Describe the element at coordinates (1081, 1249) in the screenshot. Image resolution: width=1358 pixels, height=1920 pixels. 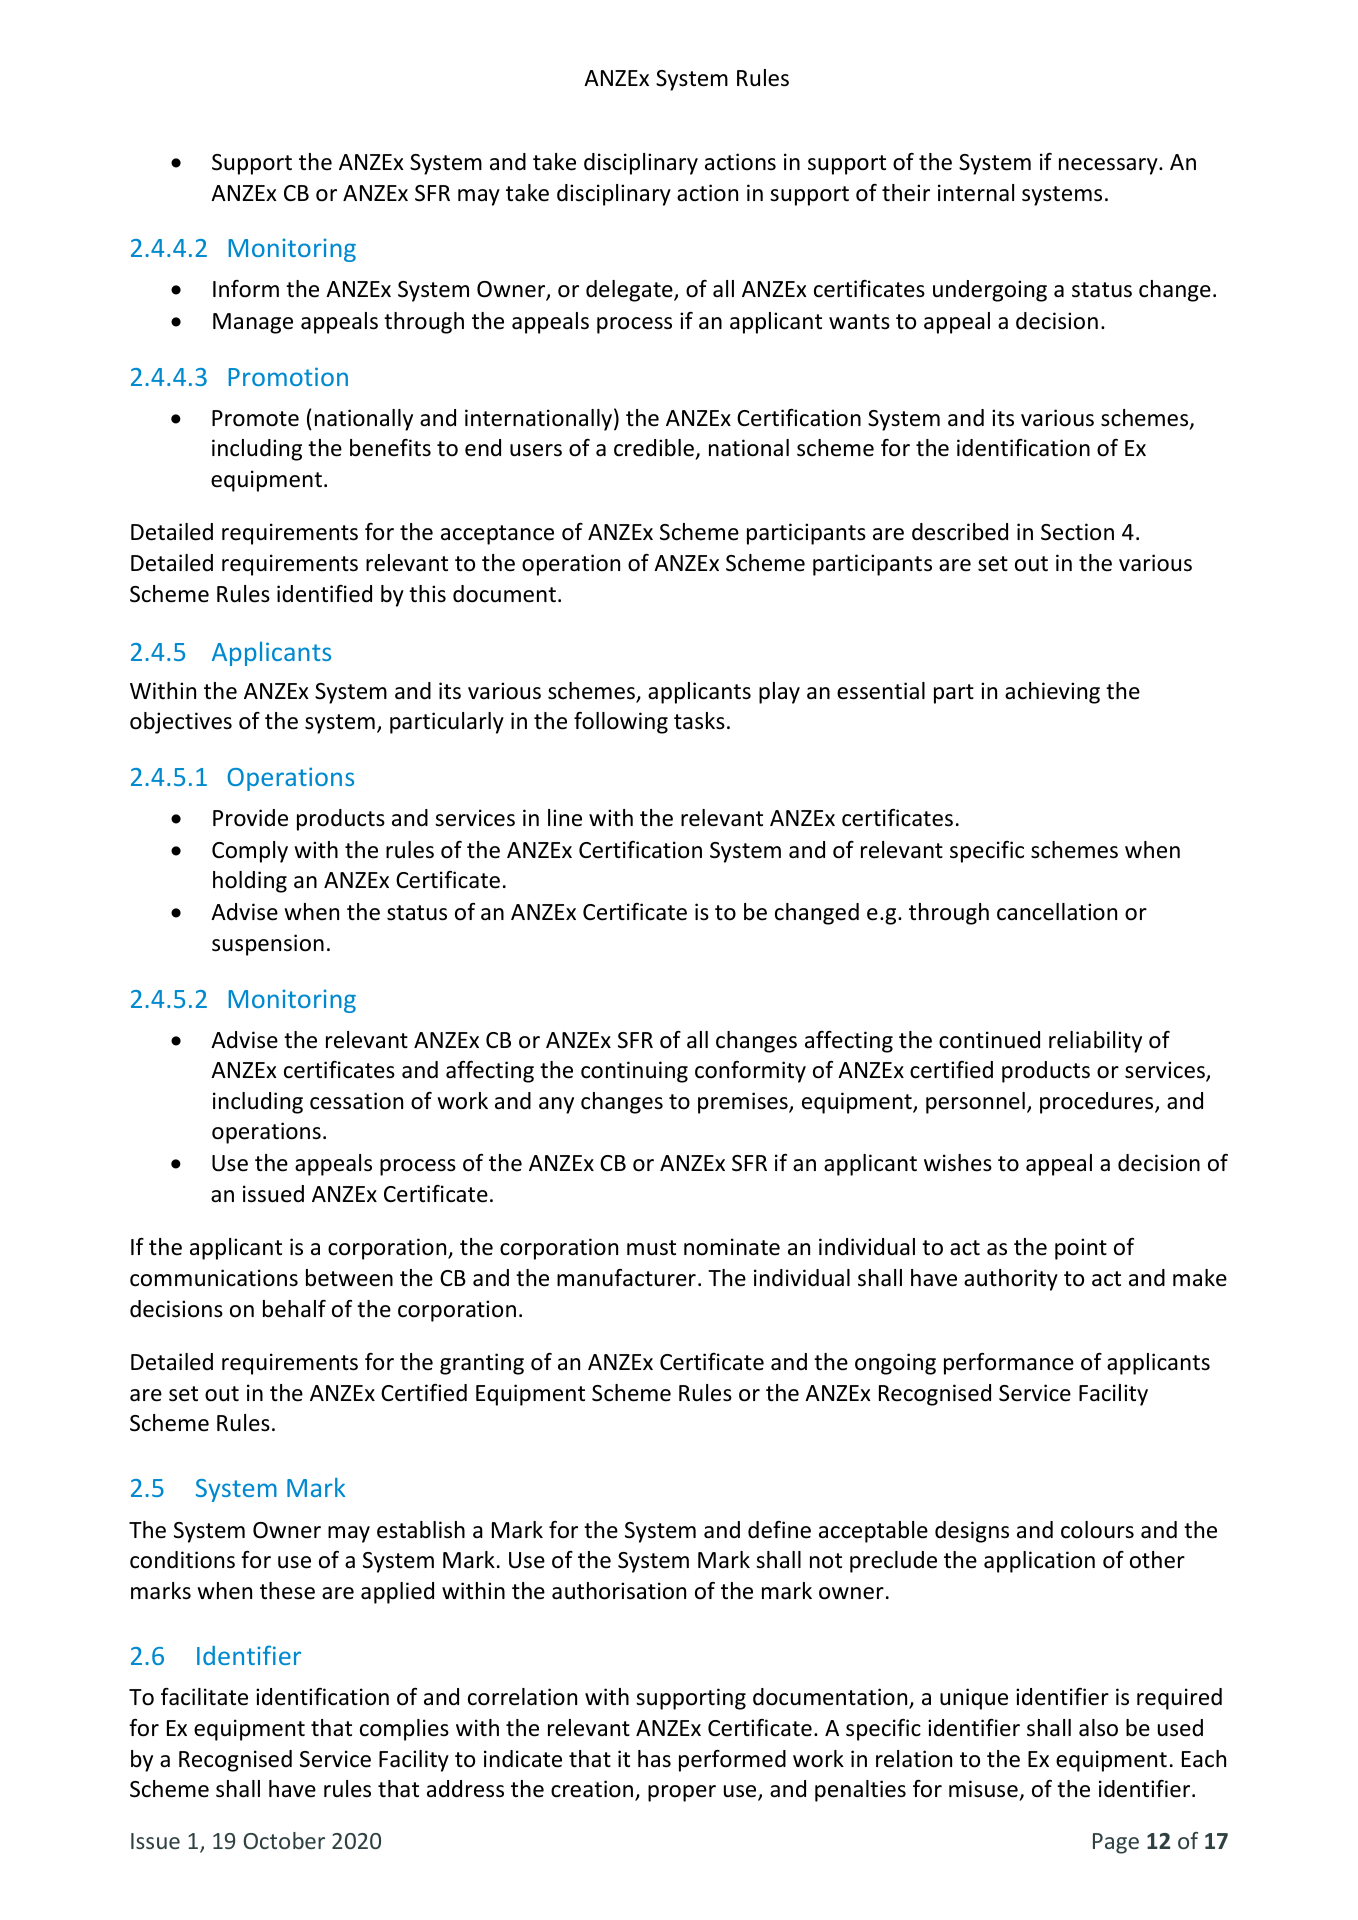
I see `point` at that location.
